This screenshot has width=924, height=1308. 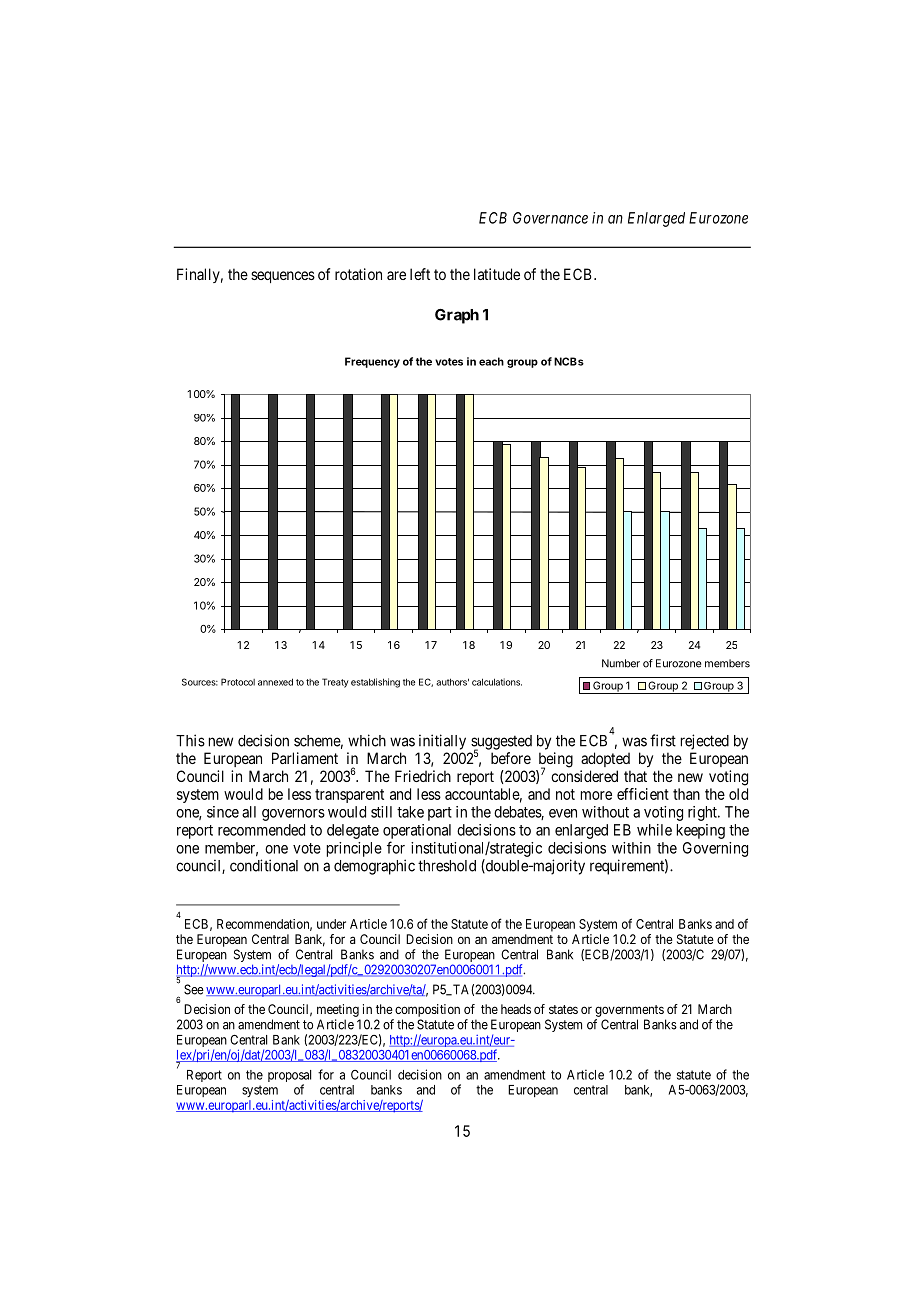 I want to click on since, so click(x=223, y=812).
